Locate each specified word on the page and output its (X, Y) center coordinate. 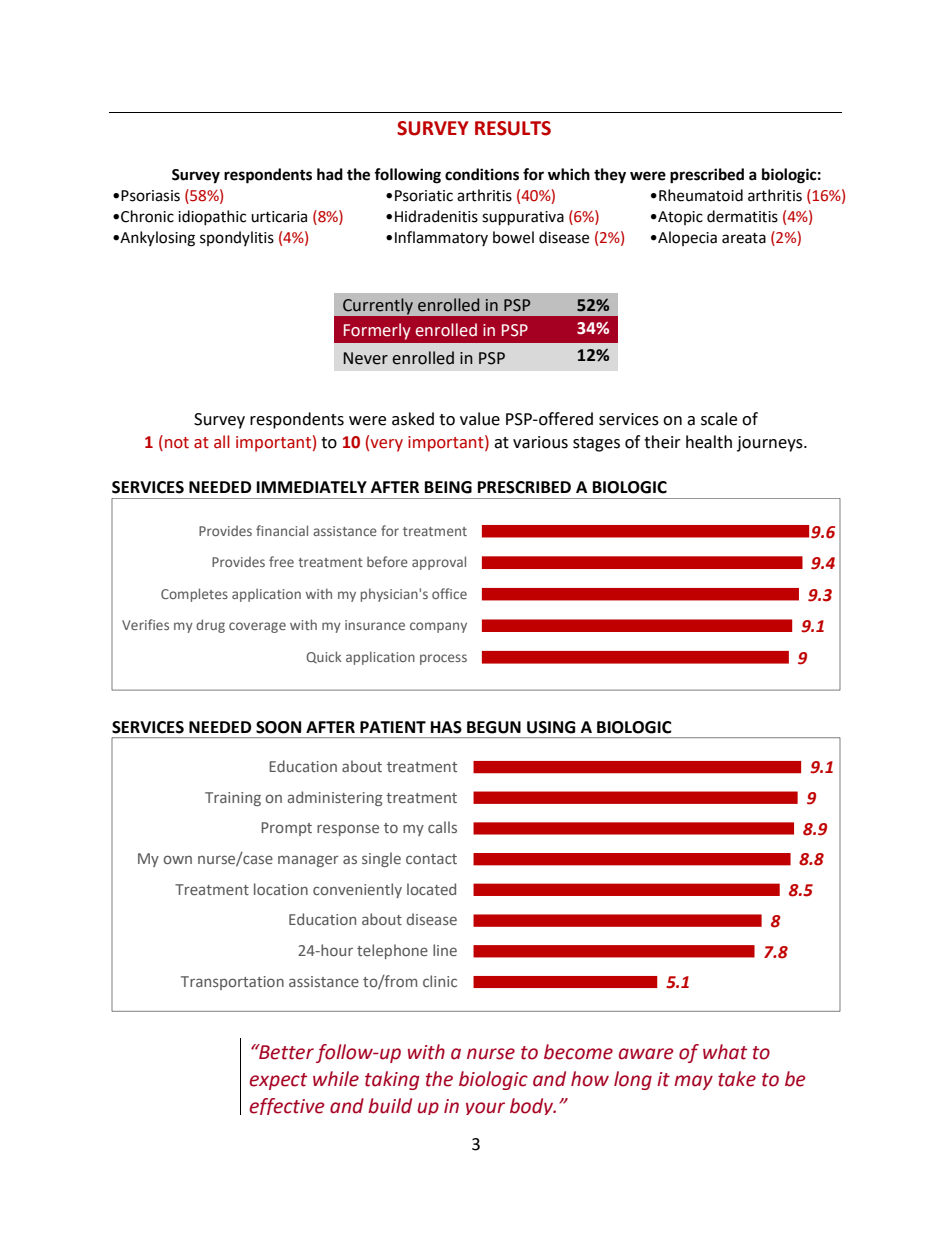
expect (278, 1081)
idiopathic (212, 217)
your (485, 1108)
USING (551, 727)
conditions (482, 174)
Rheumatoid (701, 195)
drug (210, 626)
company (438, 627)
